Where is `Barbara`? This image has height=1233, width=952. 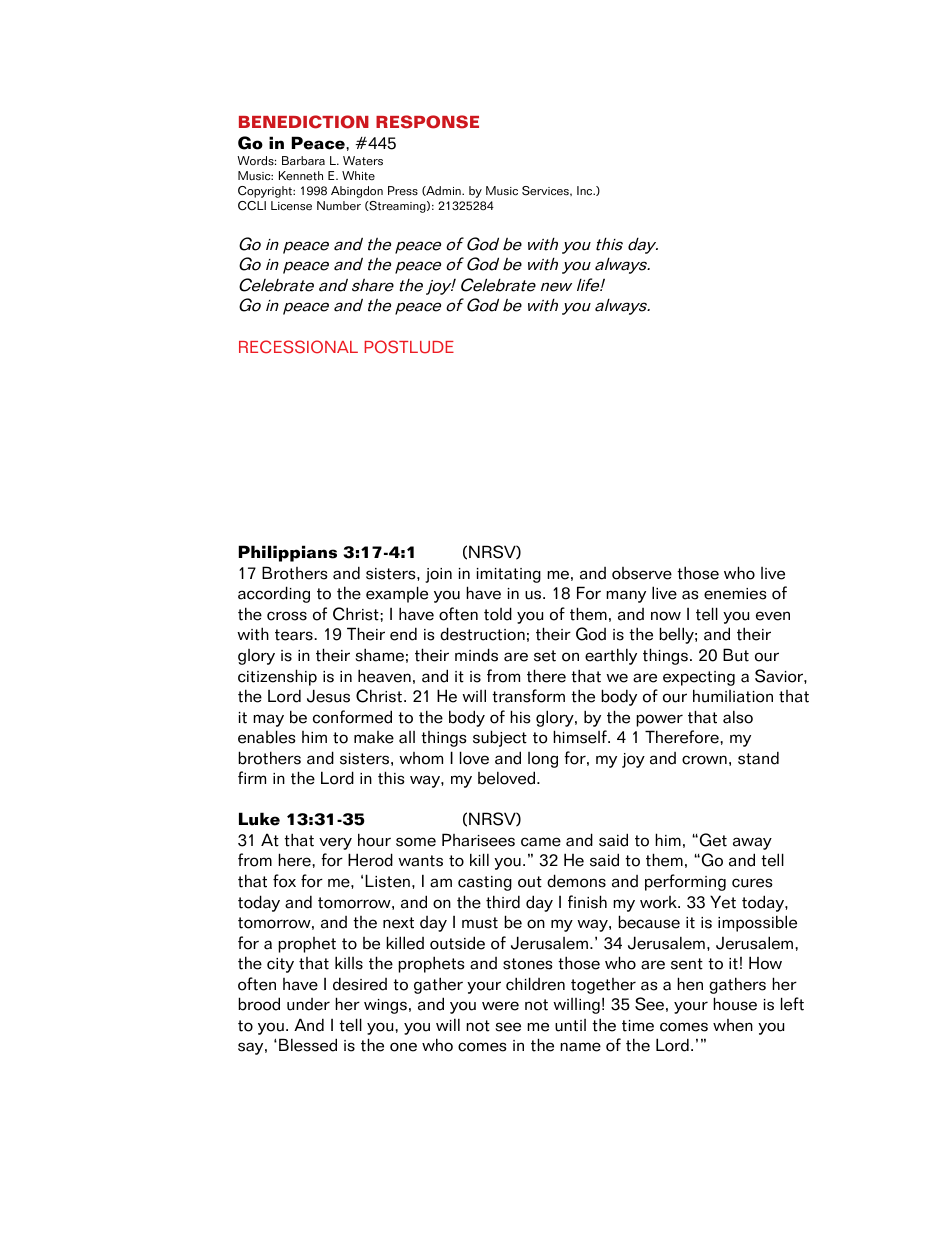 Barbara is located at coordinates (303, 161).
